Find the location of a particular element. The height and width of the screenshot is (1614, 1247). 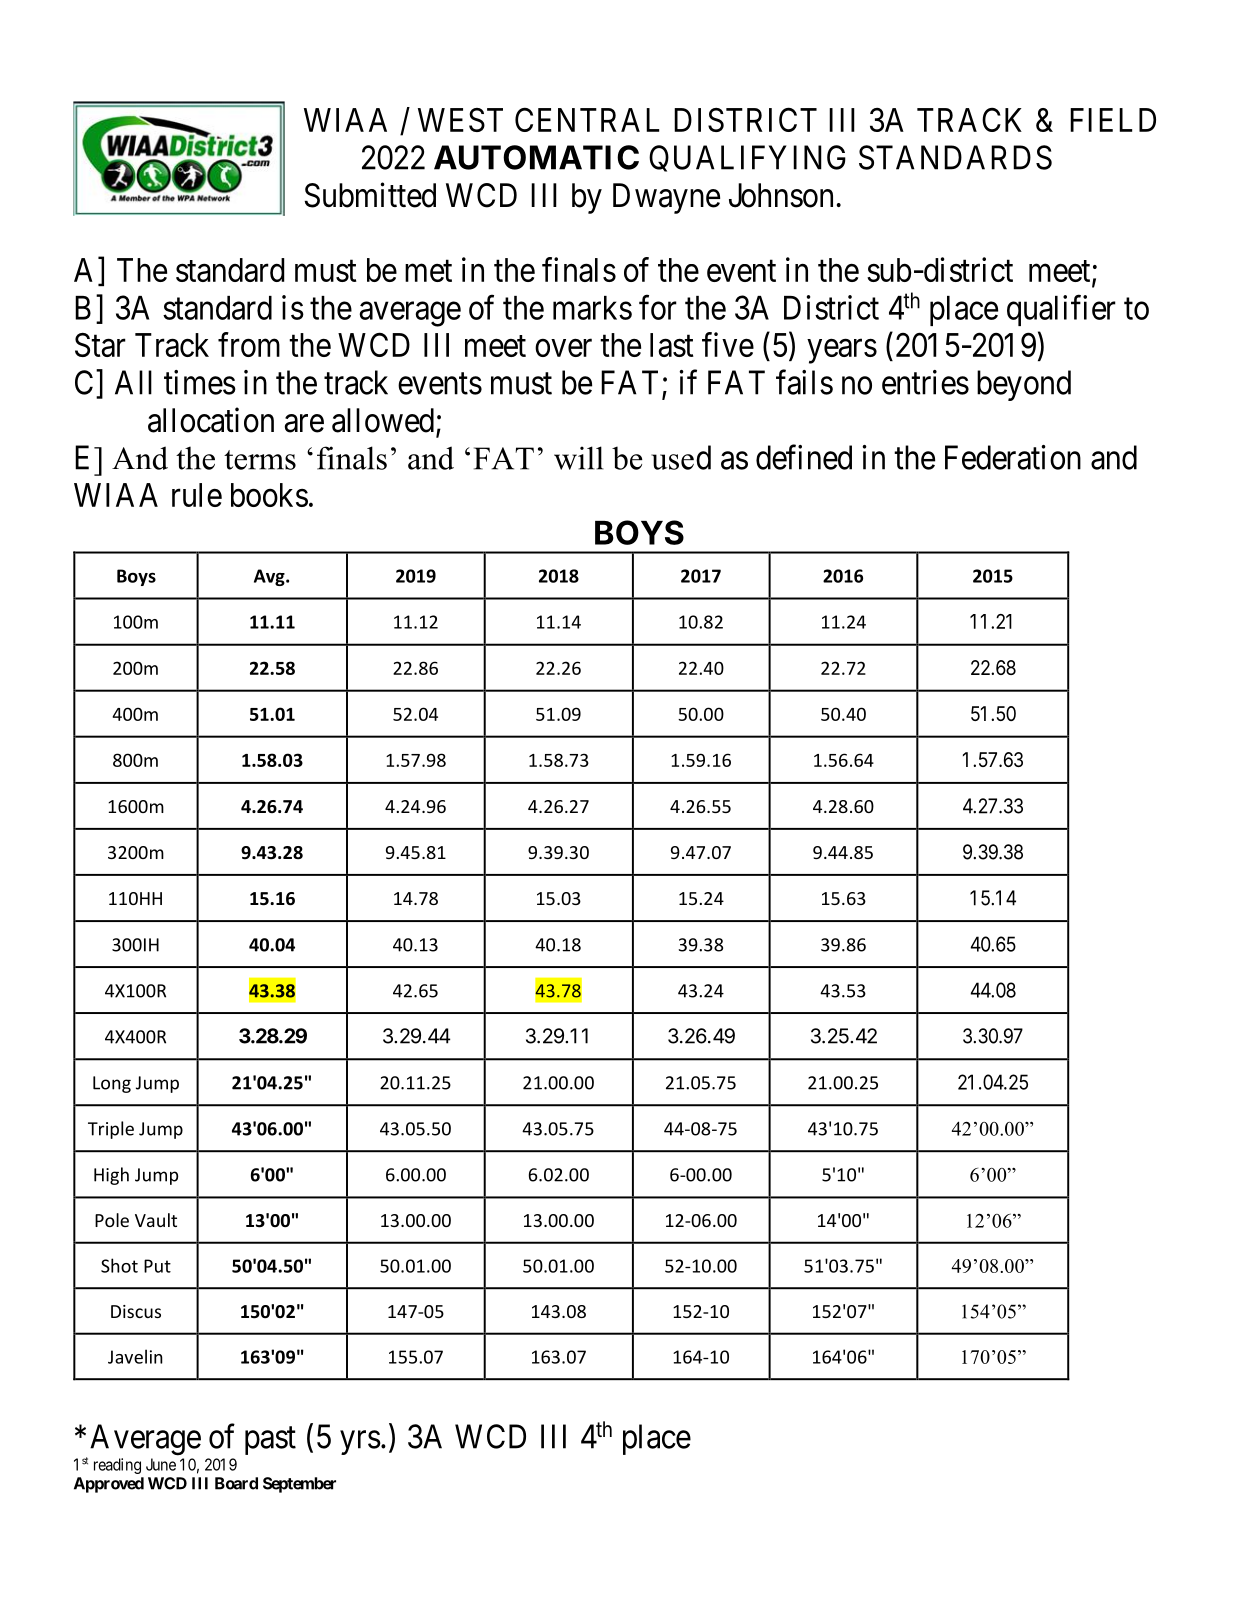

past is located at coordinates (270, 1441).
